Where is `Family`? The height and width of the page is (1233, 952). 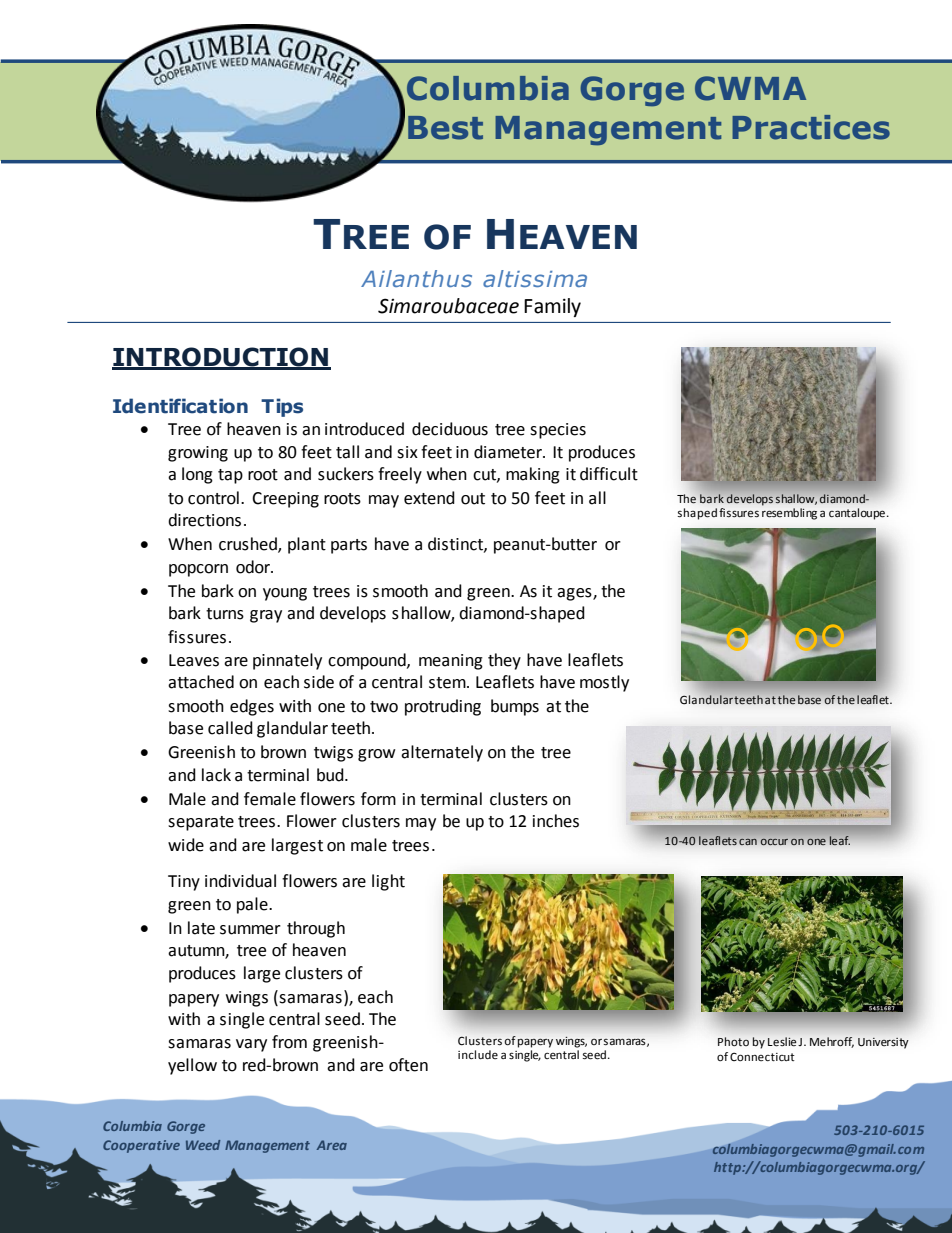
Family is located at coordinates (552, 307).
